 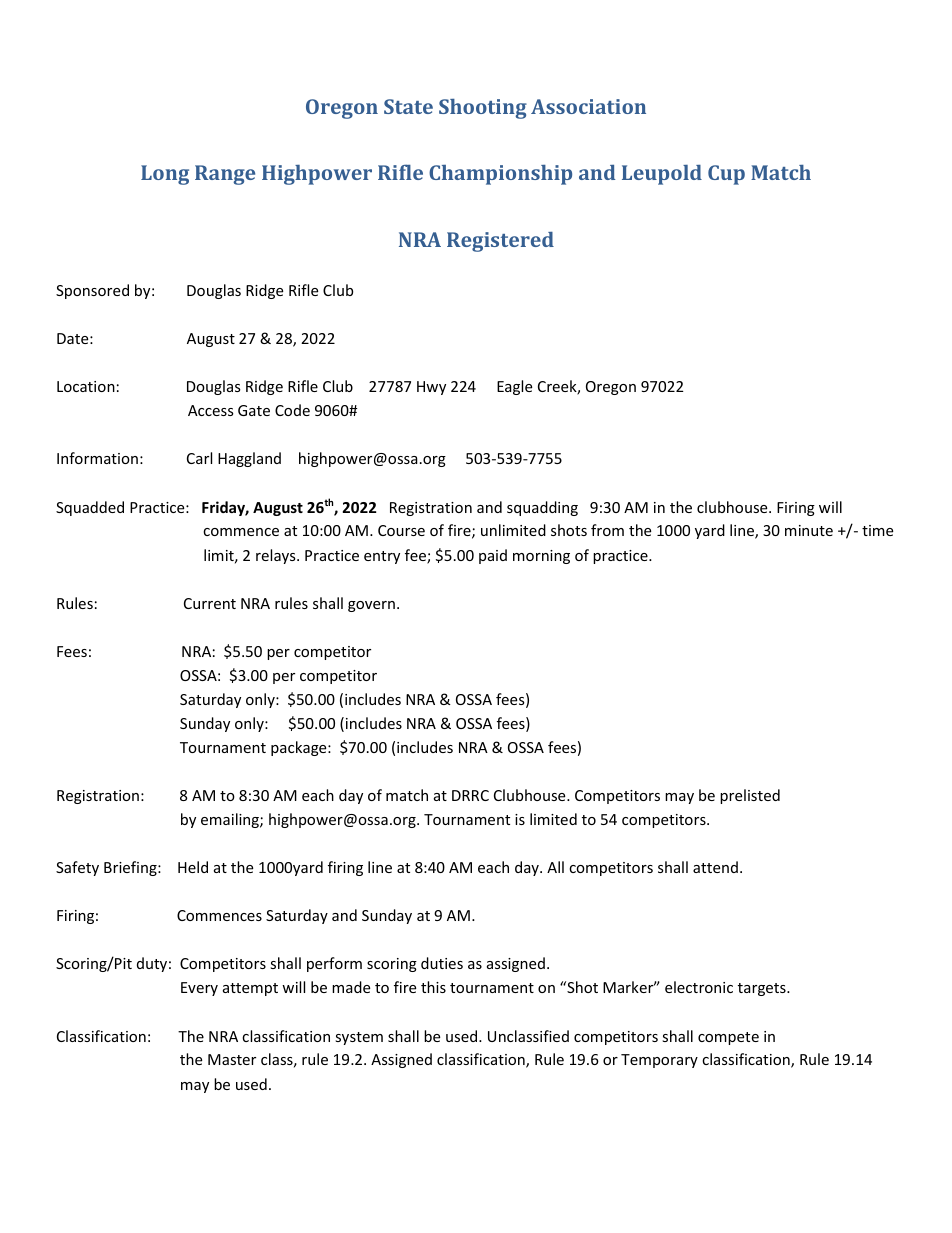 What do you see at coordinates (193, 867) in the screenshot?
I see `Held` at bounding box center [193, 867].
